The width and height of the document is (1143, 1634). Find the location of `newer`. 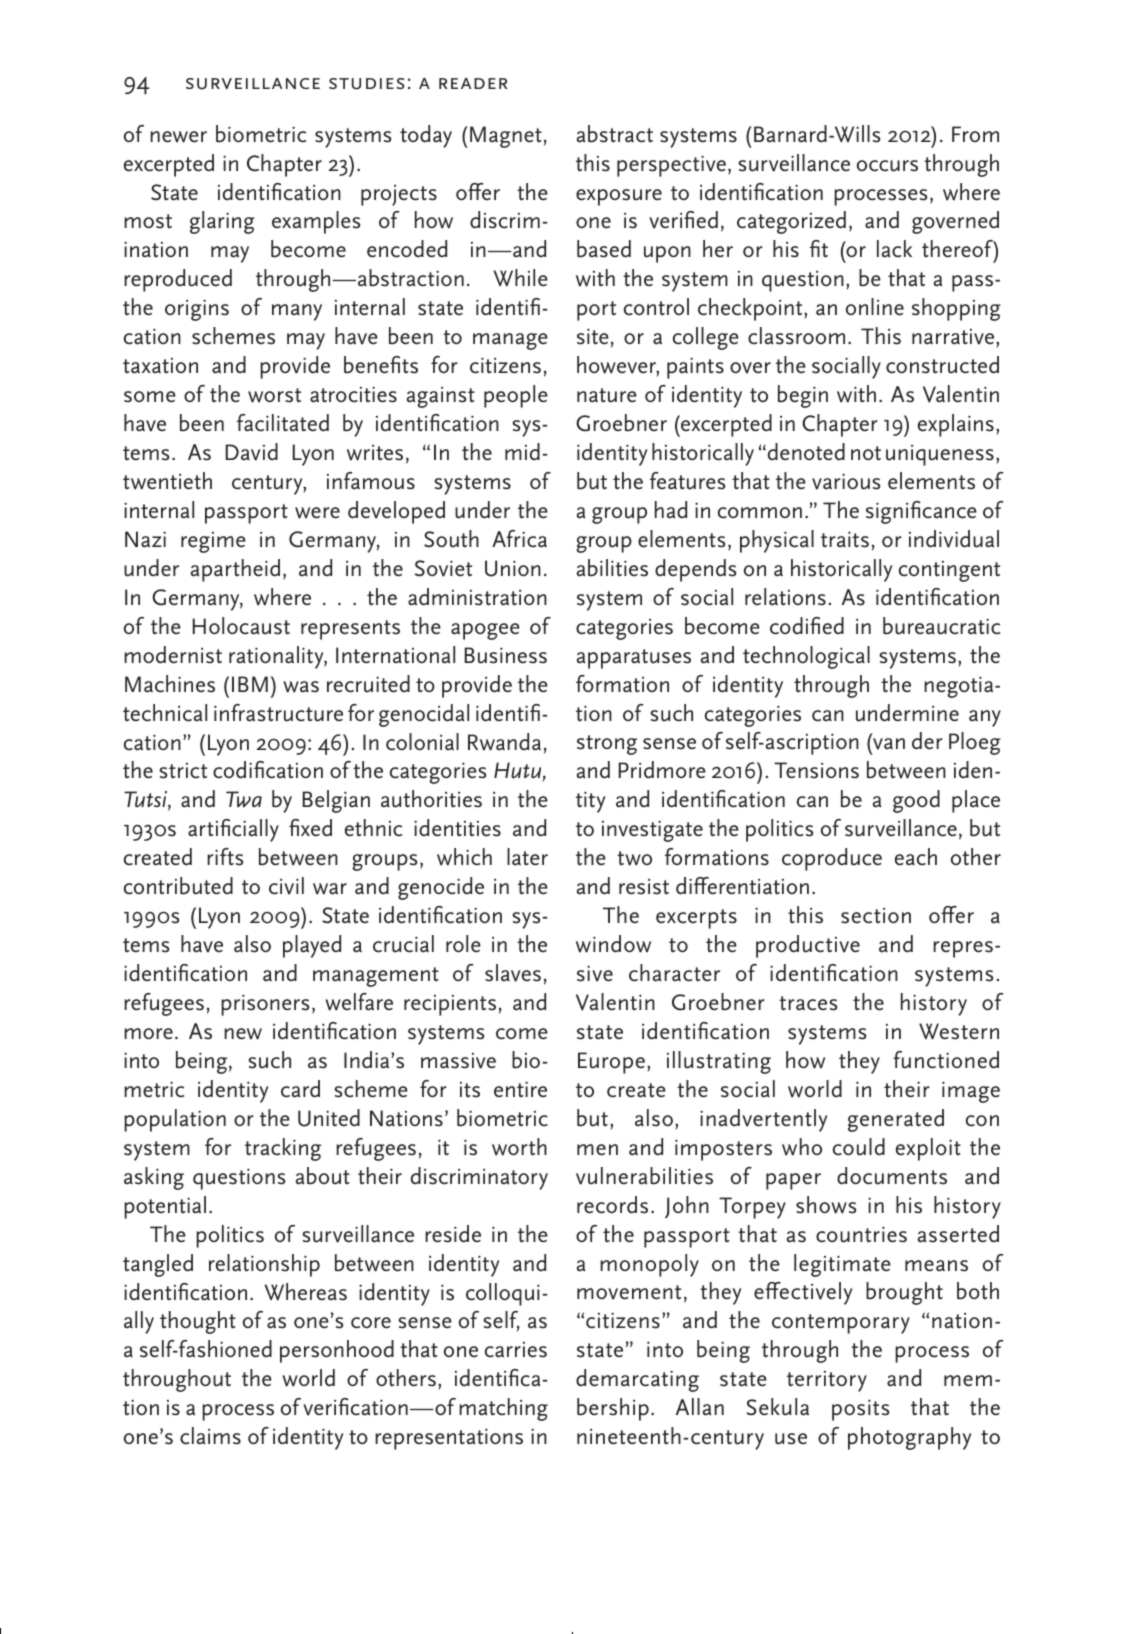

newer is located at coordinates (178, 137).
